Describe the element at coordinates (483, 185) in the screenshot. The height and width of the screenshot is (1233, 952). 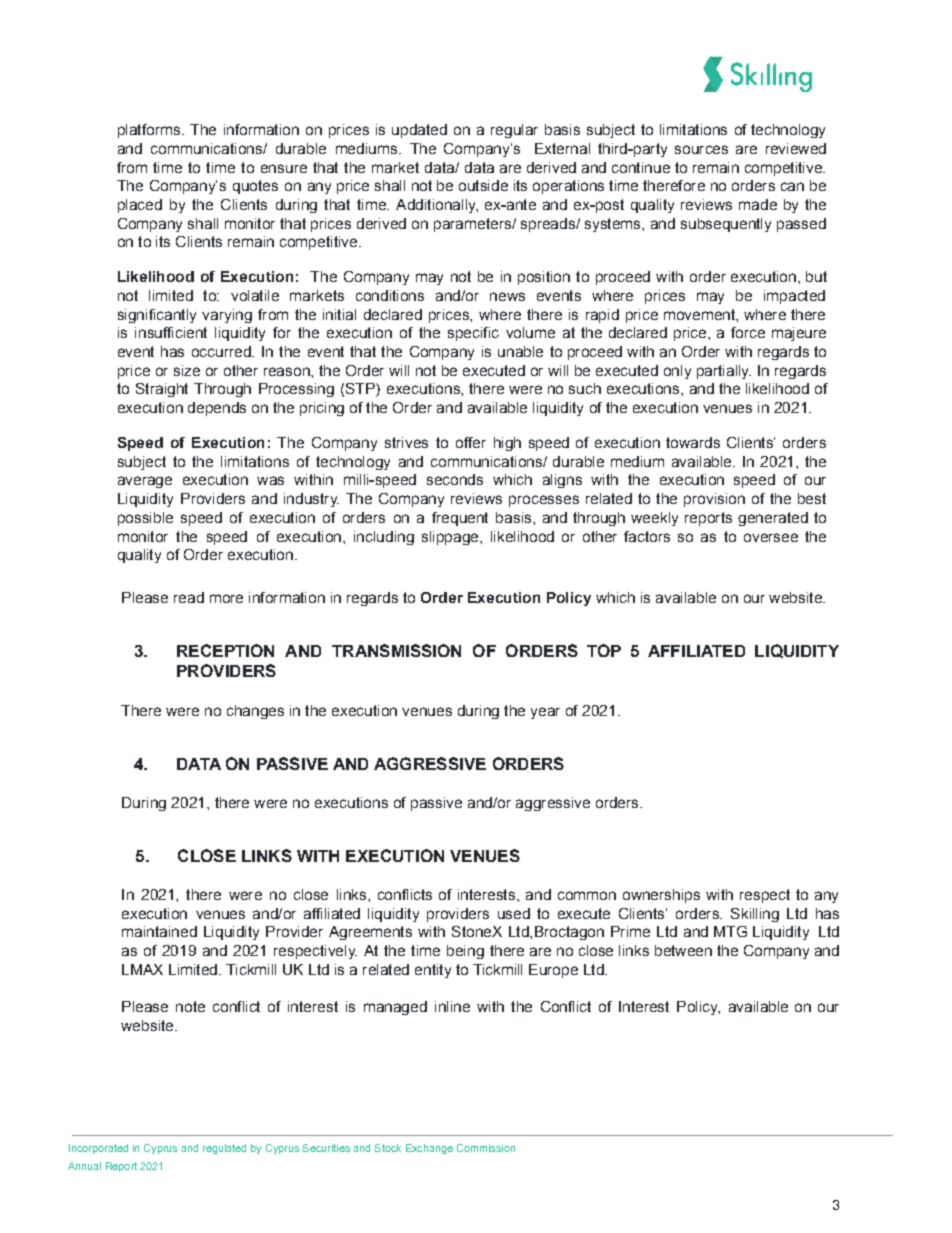
I see `outside` at that location.
